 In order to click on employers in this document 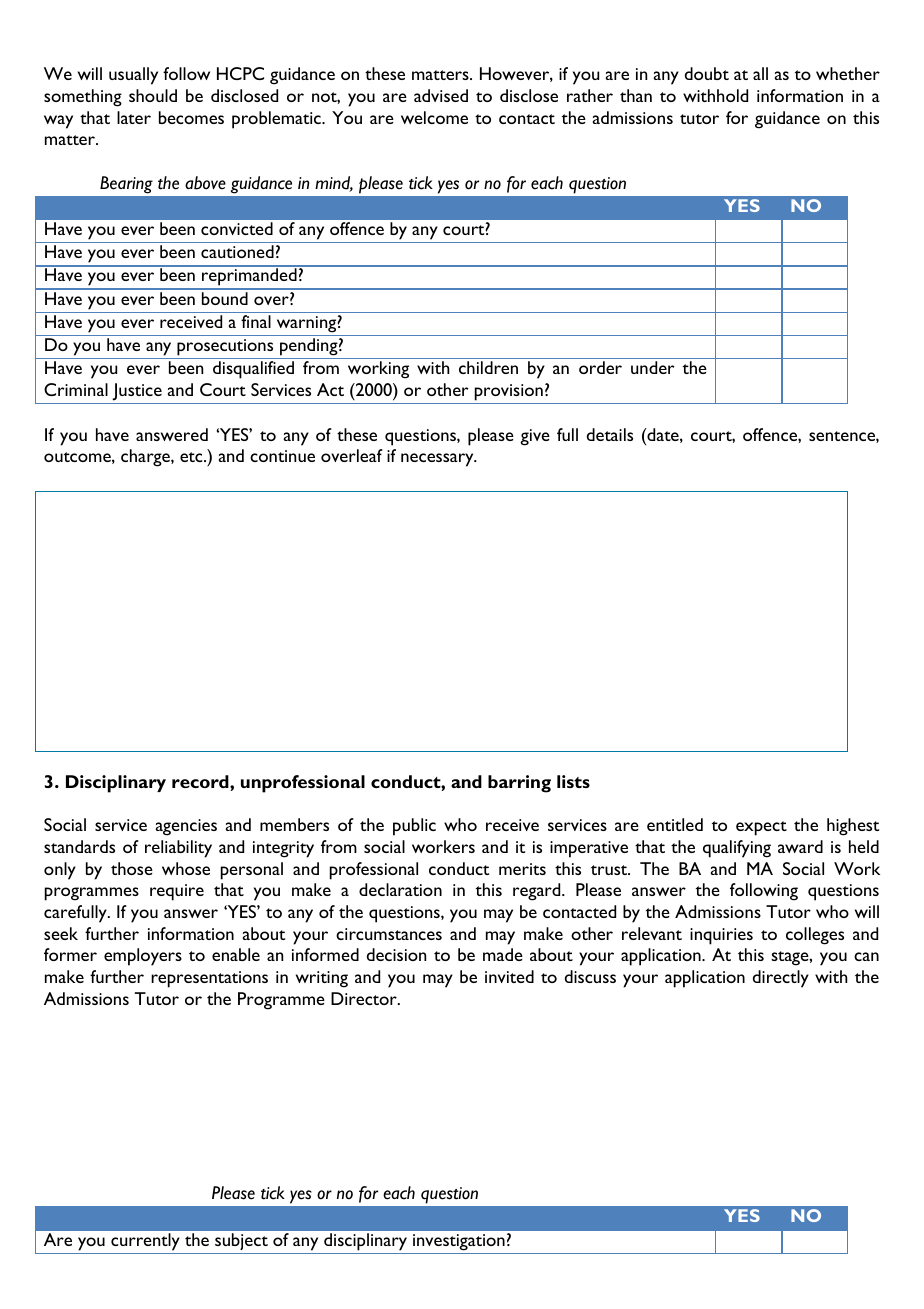, I will do `click(143, 957)`.
